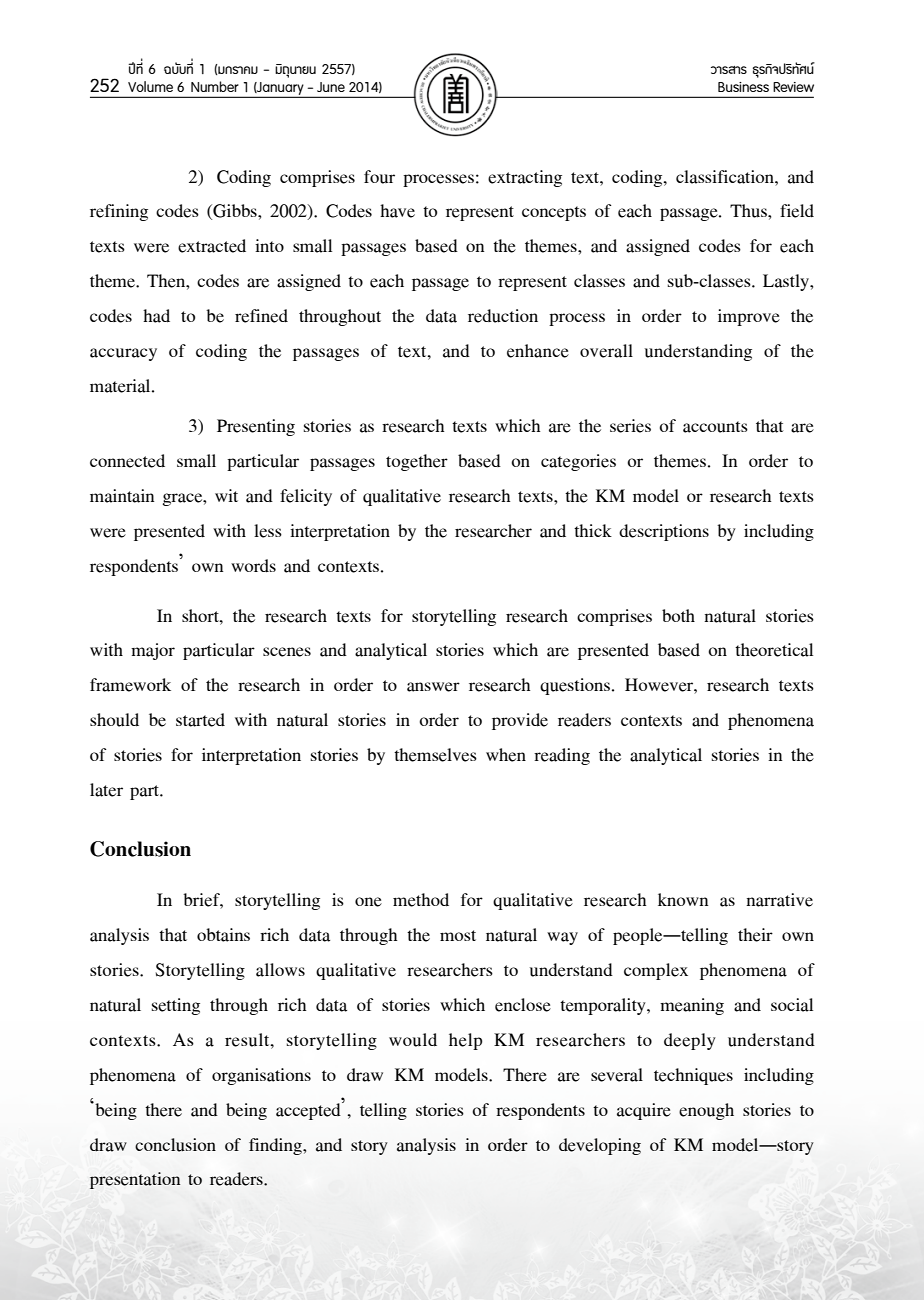  Describe the element at coordinates (215, 86) in the screenshot. I see `Number` at that location.
